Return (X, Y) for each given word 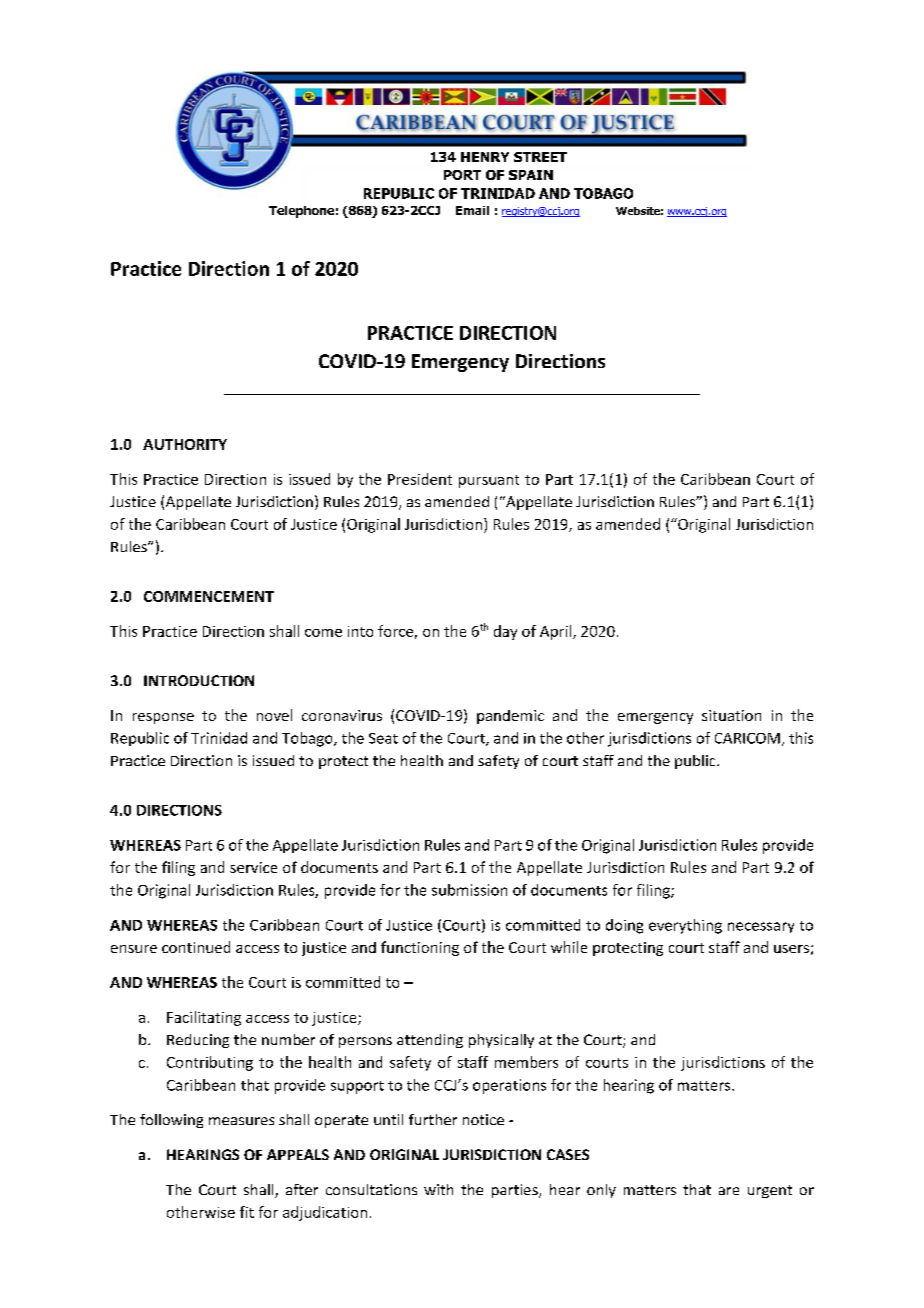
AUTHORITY (185, 444)
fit (247, 1212)
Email (472, 210)
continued (196, 947)
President (420, 479)
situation (731, 715)
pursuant (489, 481)
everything (685, 926)
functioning (420, 948)
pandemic (510, 717)
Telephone (301, 212)
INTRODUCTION (199, 680)
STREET (540, 157)
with (438, 1189)
